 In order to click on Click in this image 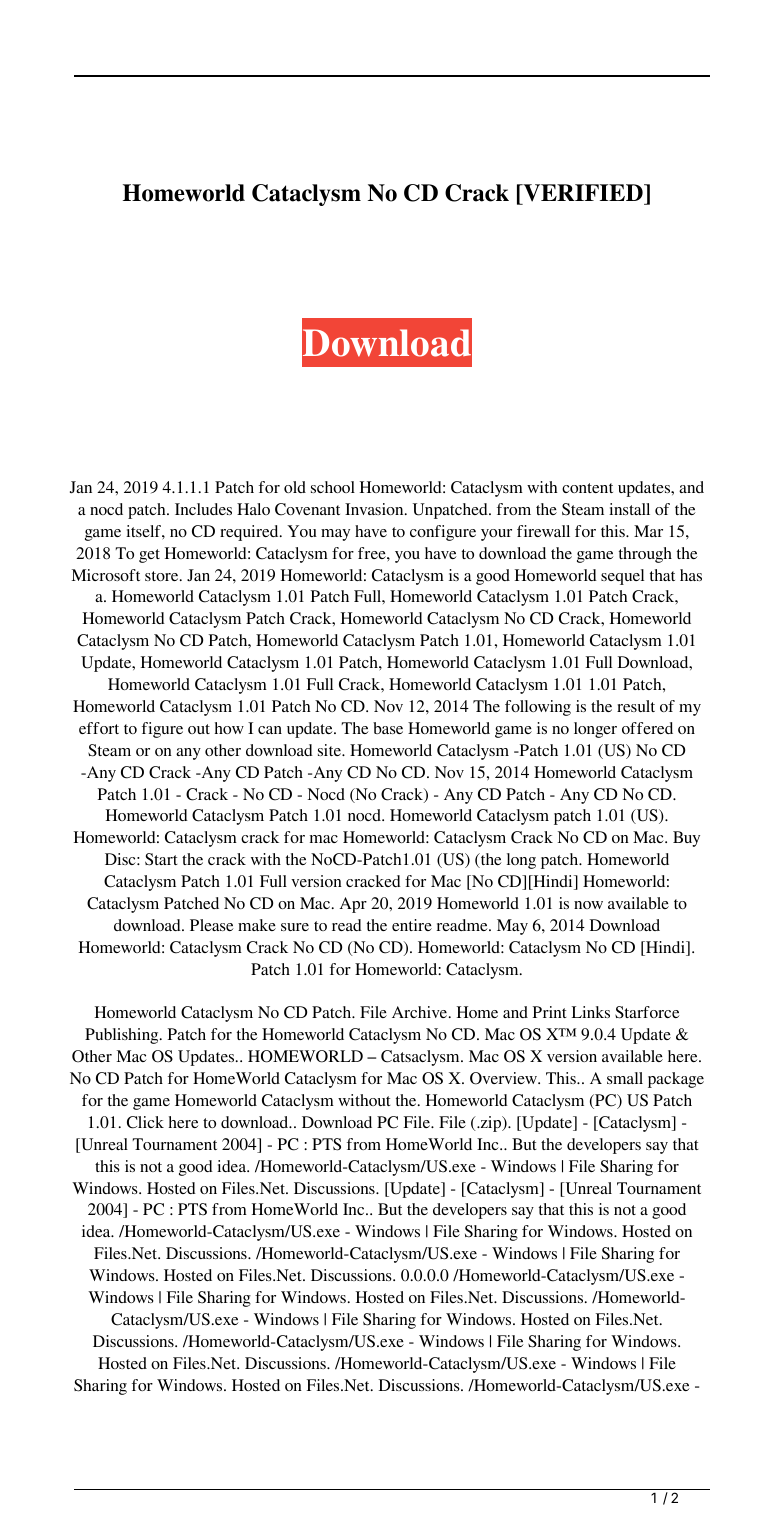, I will do `click(145, 1122)`.
